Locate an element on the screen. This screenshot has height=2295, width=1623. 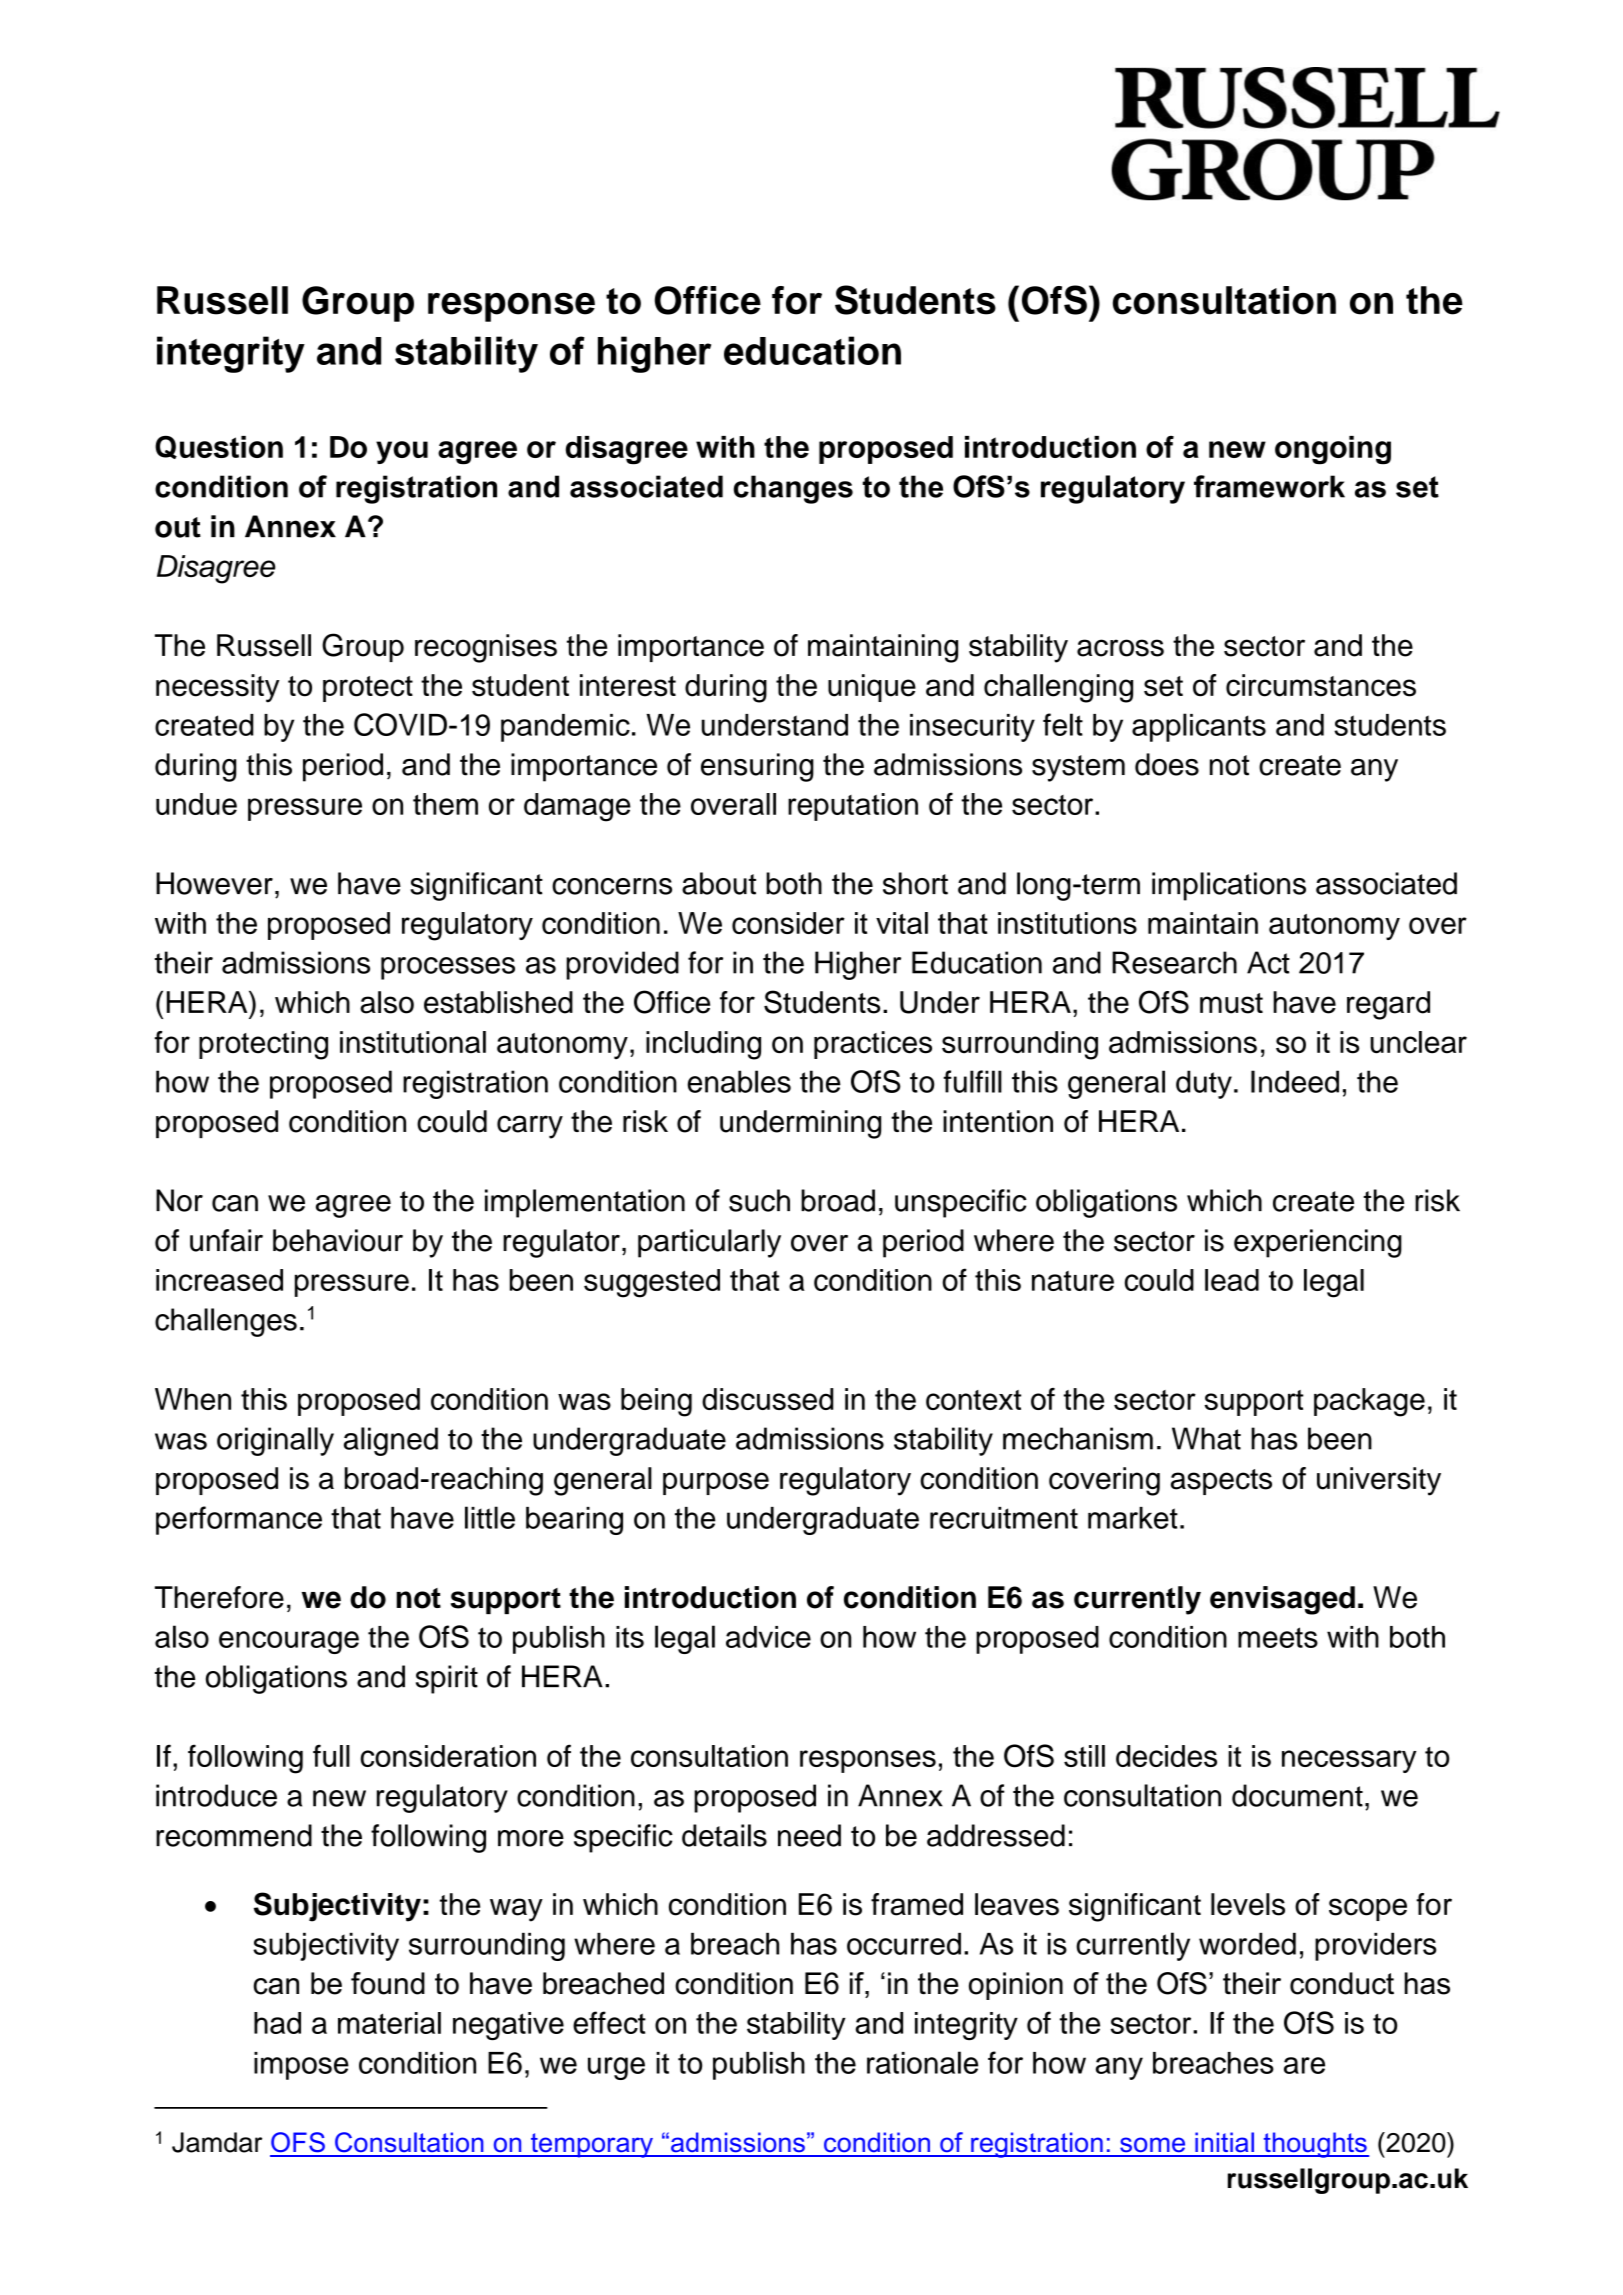
However is located at coordinates (214, 883).
